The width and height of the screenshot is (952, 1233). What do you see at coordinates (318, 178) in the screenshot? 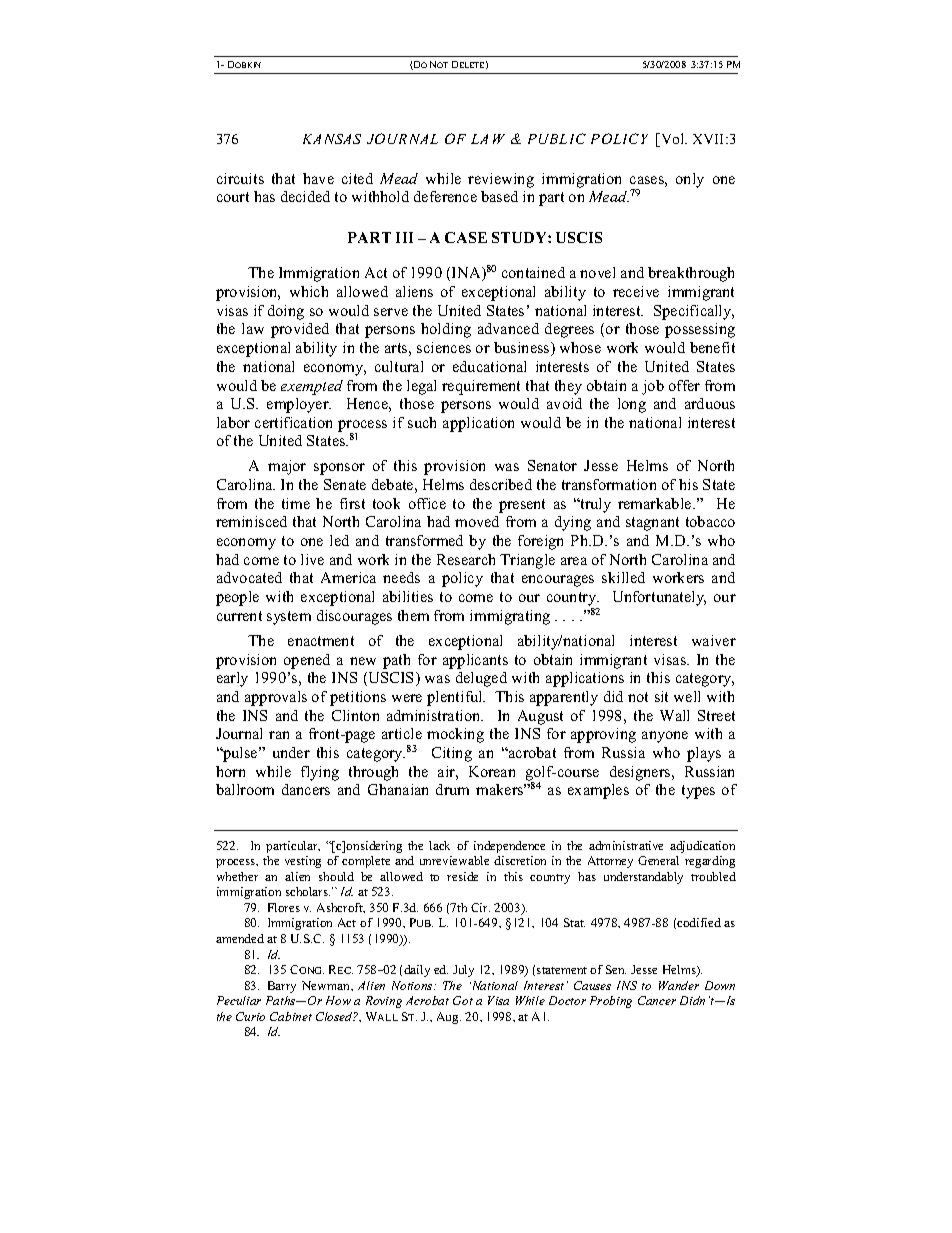
I see `have` at bounding box center [318, 178].
